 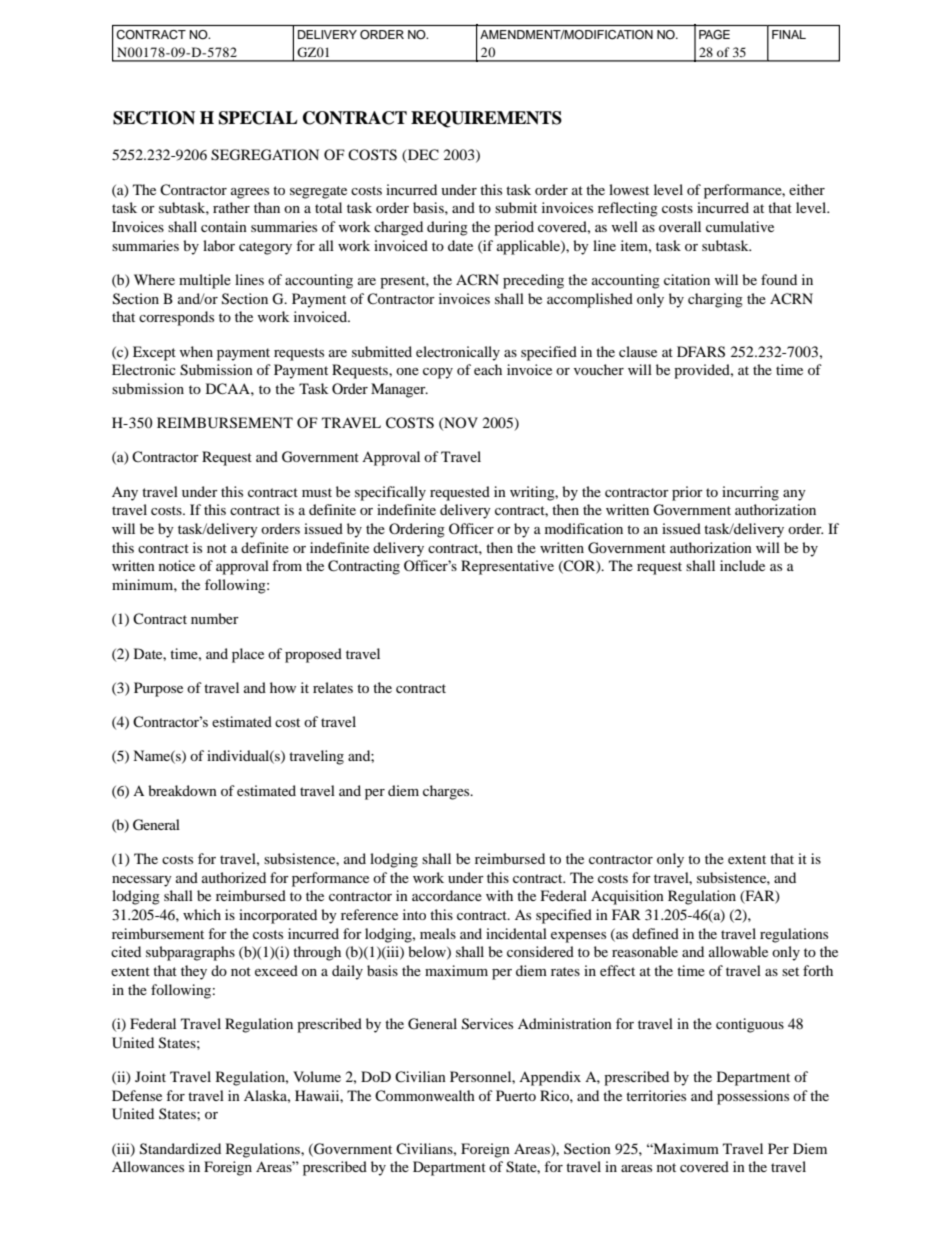 I want to click on include, so click(x=742, y=565).
